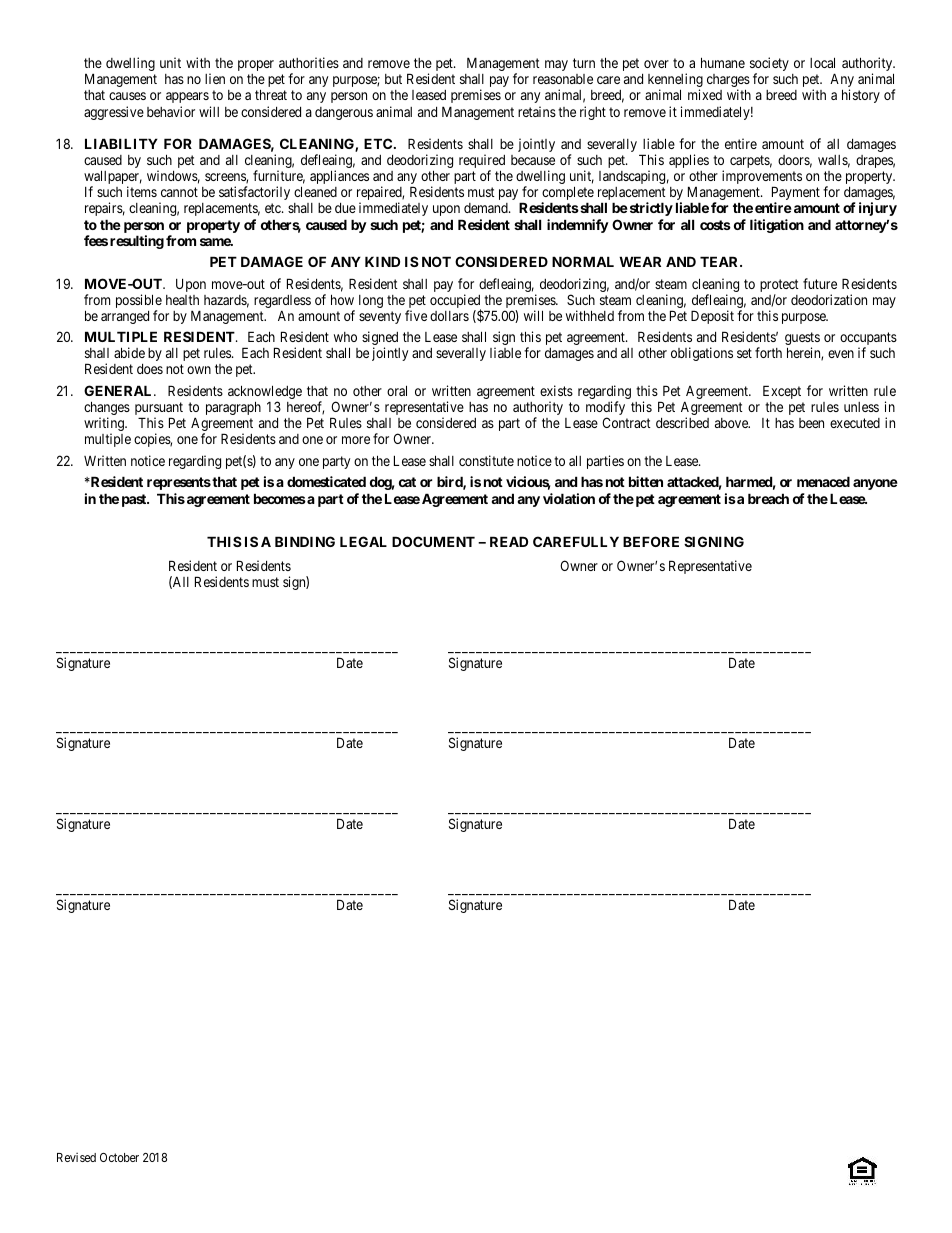  I want to click on October, so click(119, 1157).
